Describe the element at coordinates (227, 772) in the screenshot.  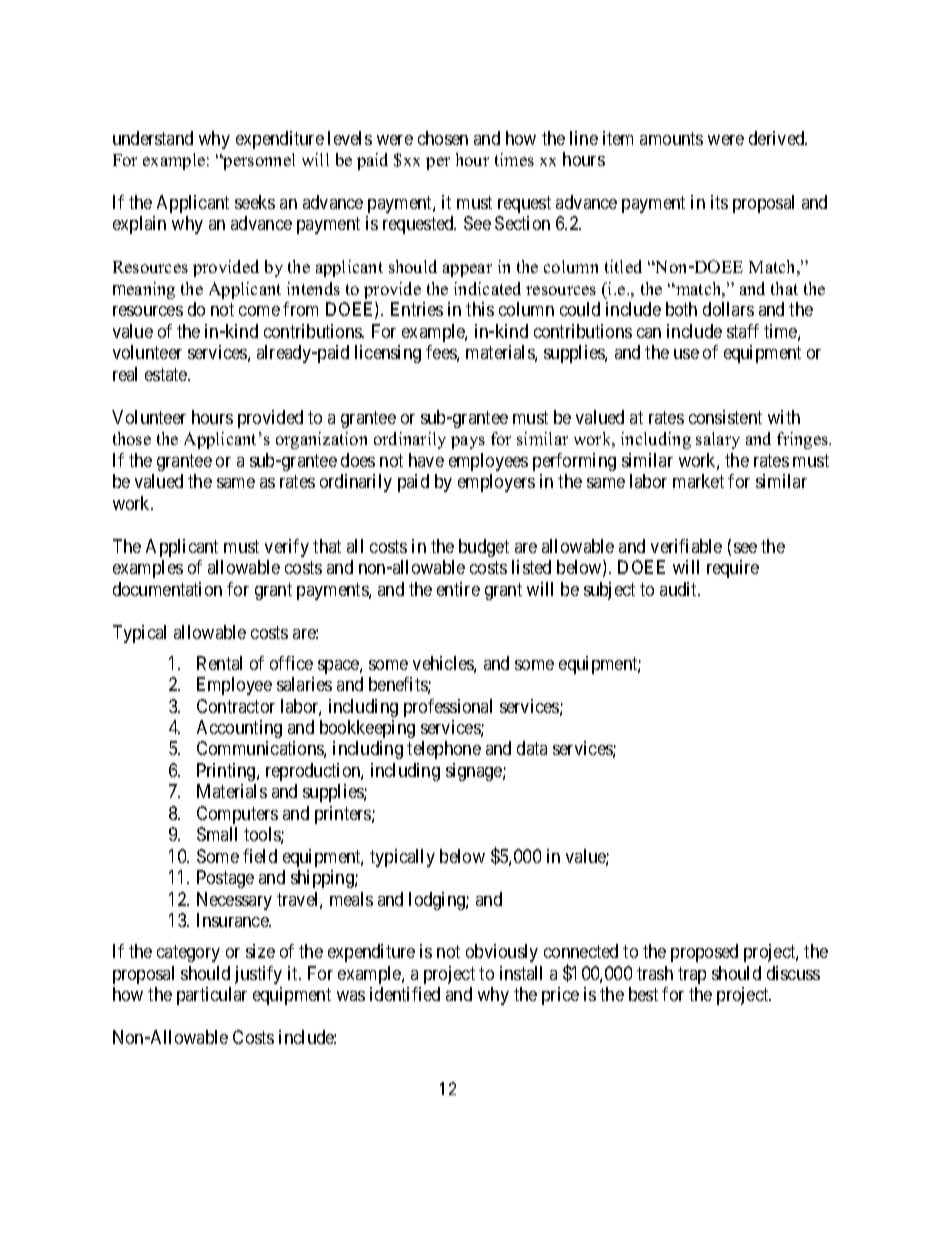
I see `Printing` at that location.
